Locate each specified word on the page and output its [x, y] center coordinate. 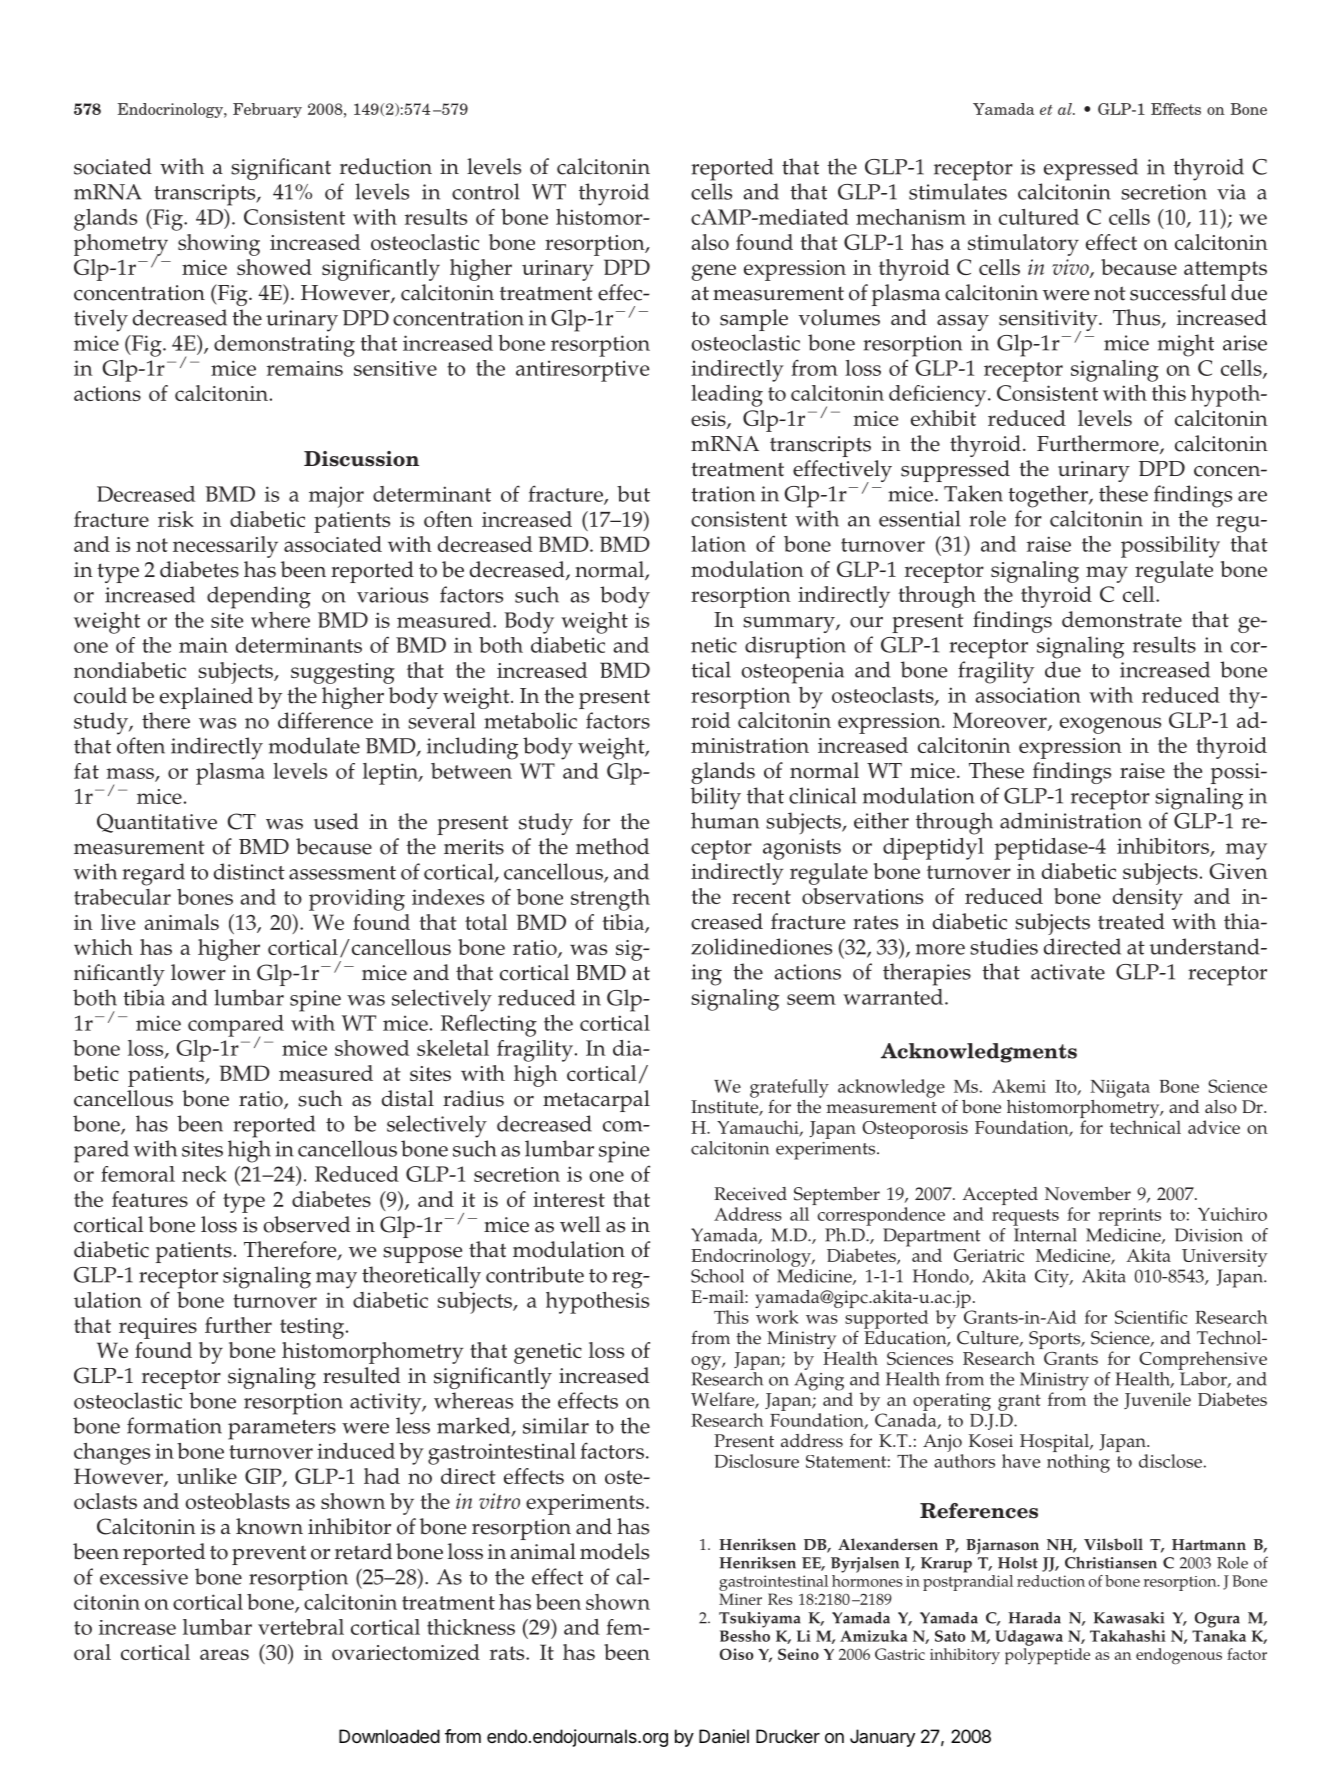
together [1049, 496]
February [267, 110]
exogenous [1110, 725]
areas [224, 1654]
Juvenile [1157, 1400]
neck [204, 1174]
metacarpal [596, 1101]
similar [556, 1425]
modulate [314, 745]
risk [176, 519]
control [486, 191]
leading [727, 396]
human [725, 820]
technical [1145, 1127]
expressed [1091, 169]
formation [174, 1425]
